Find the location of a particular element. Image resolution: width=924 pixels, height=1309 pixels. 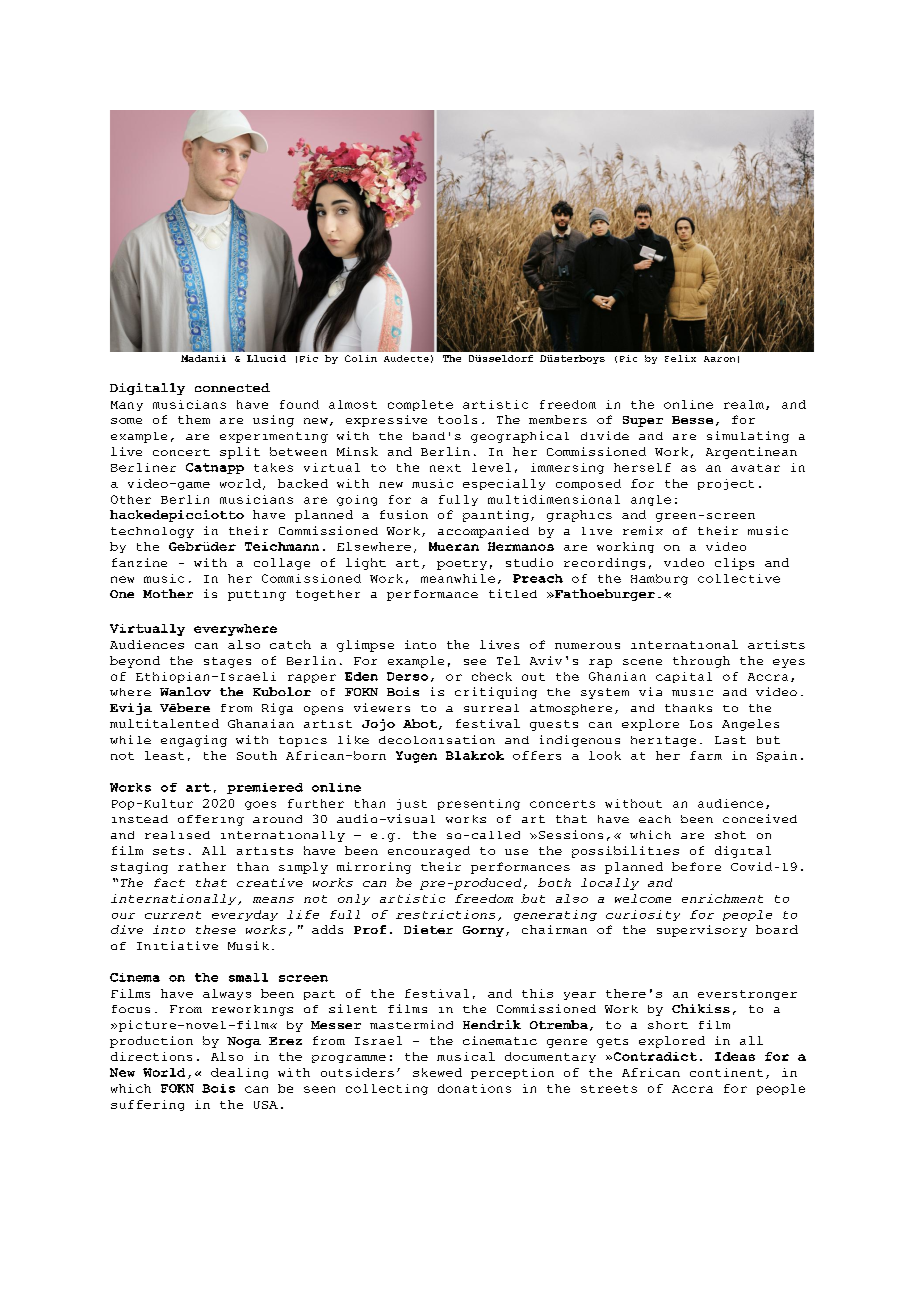

collective is located at coordinates (739, 578).
